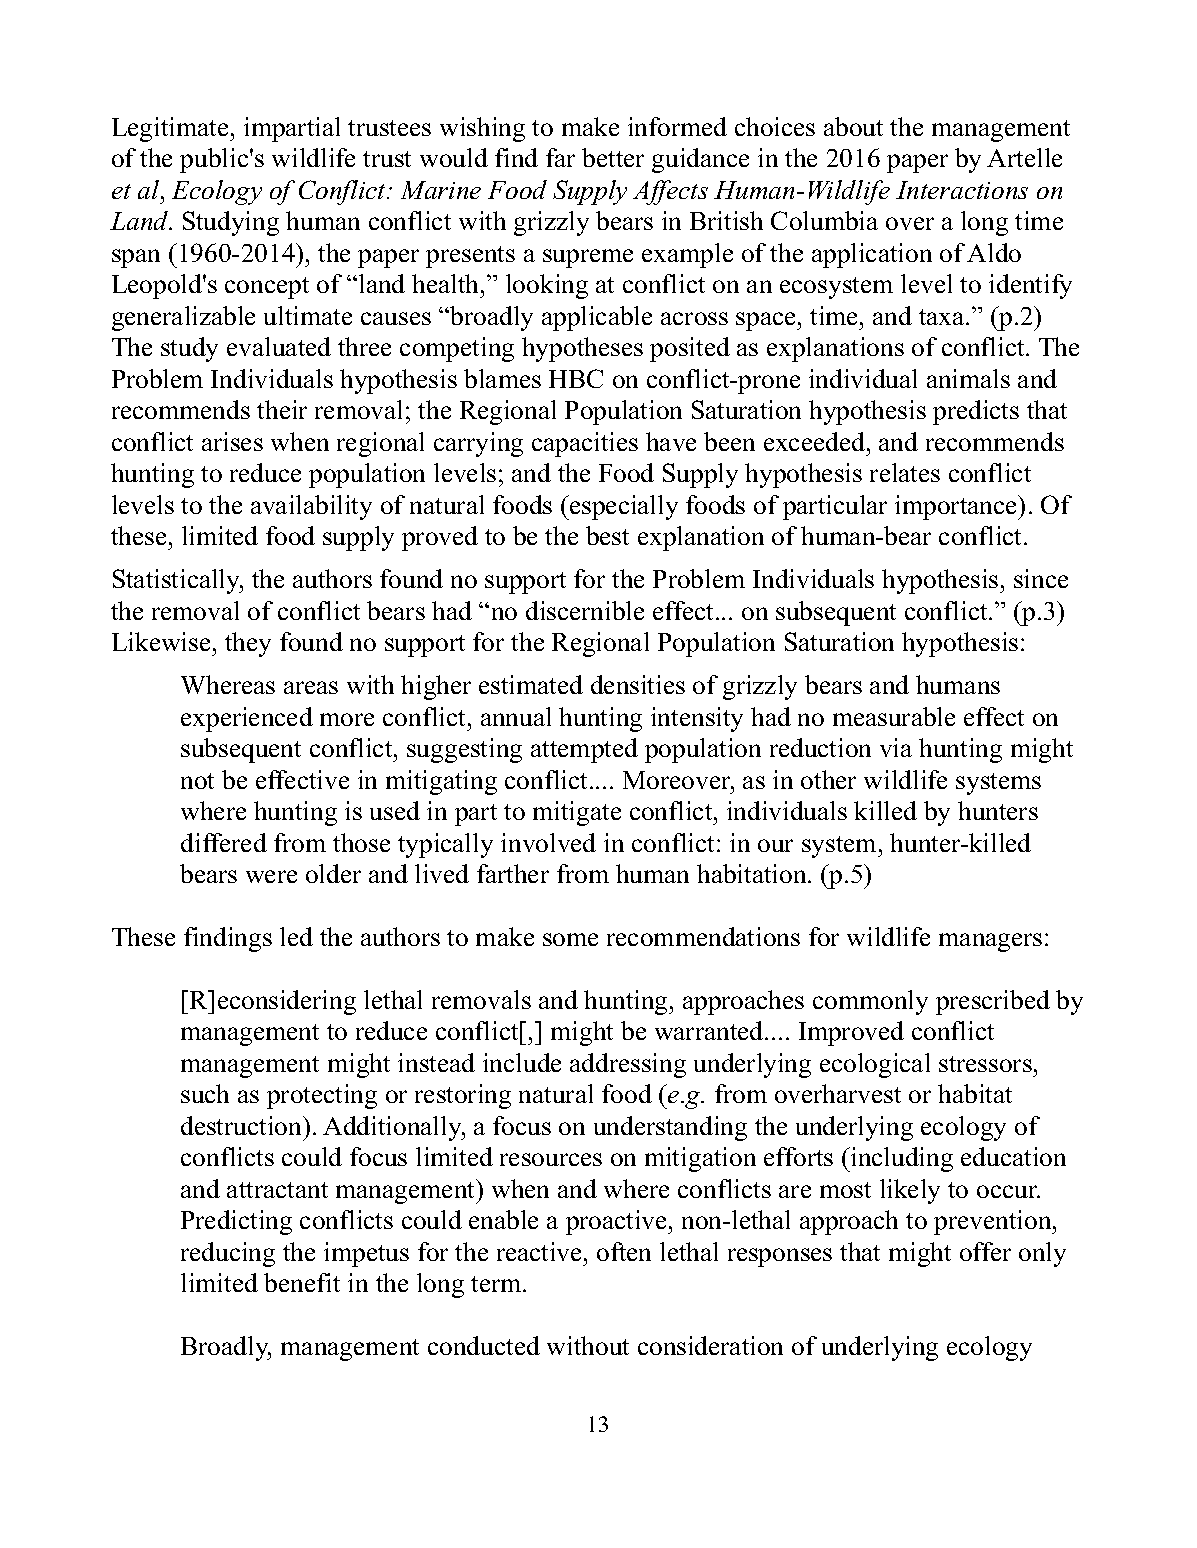 The height and width of the image is (1548, 1197). I want to click on benefit, so click(302, 1282).
